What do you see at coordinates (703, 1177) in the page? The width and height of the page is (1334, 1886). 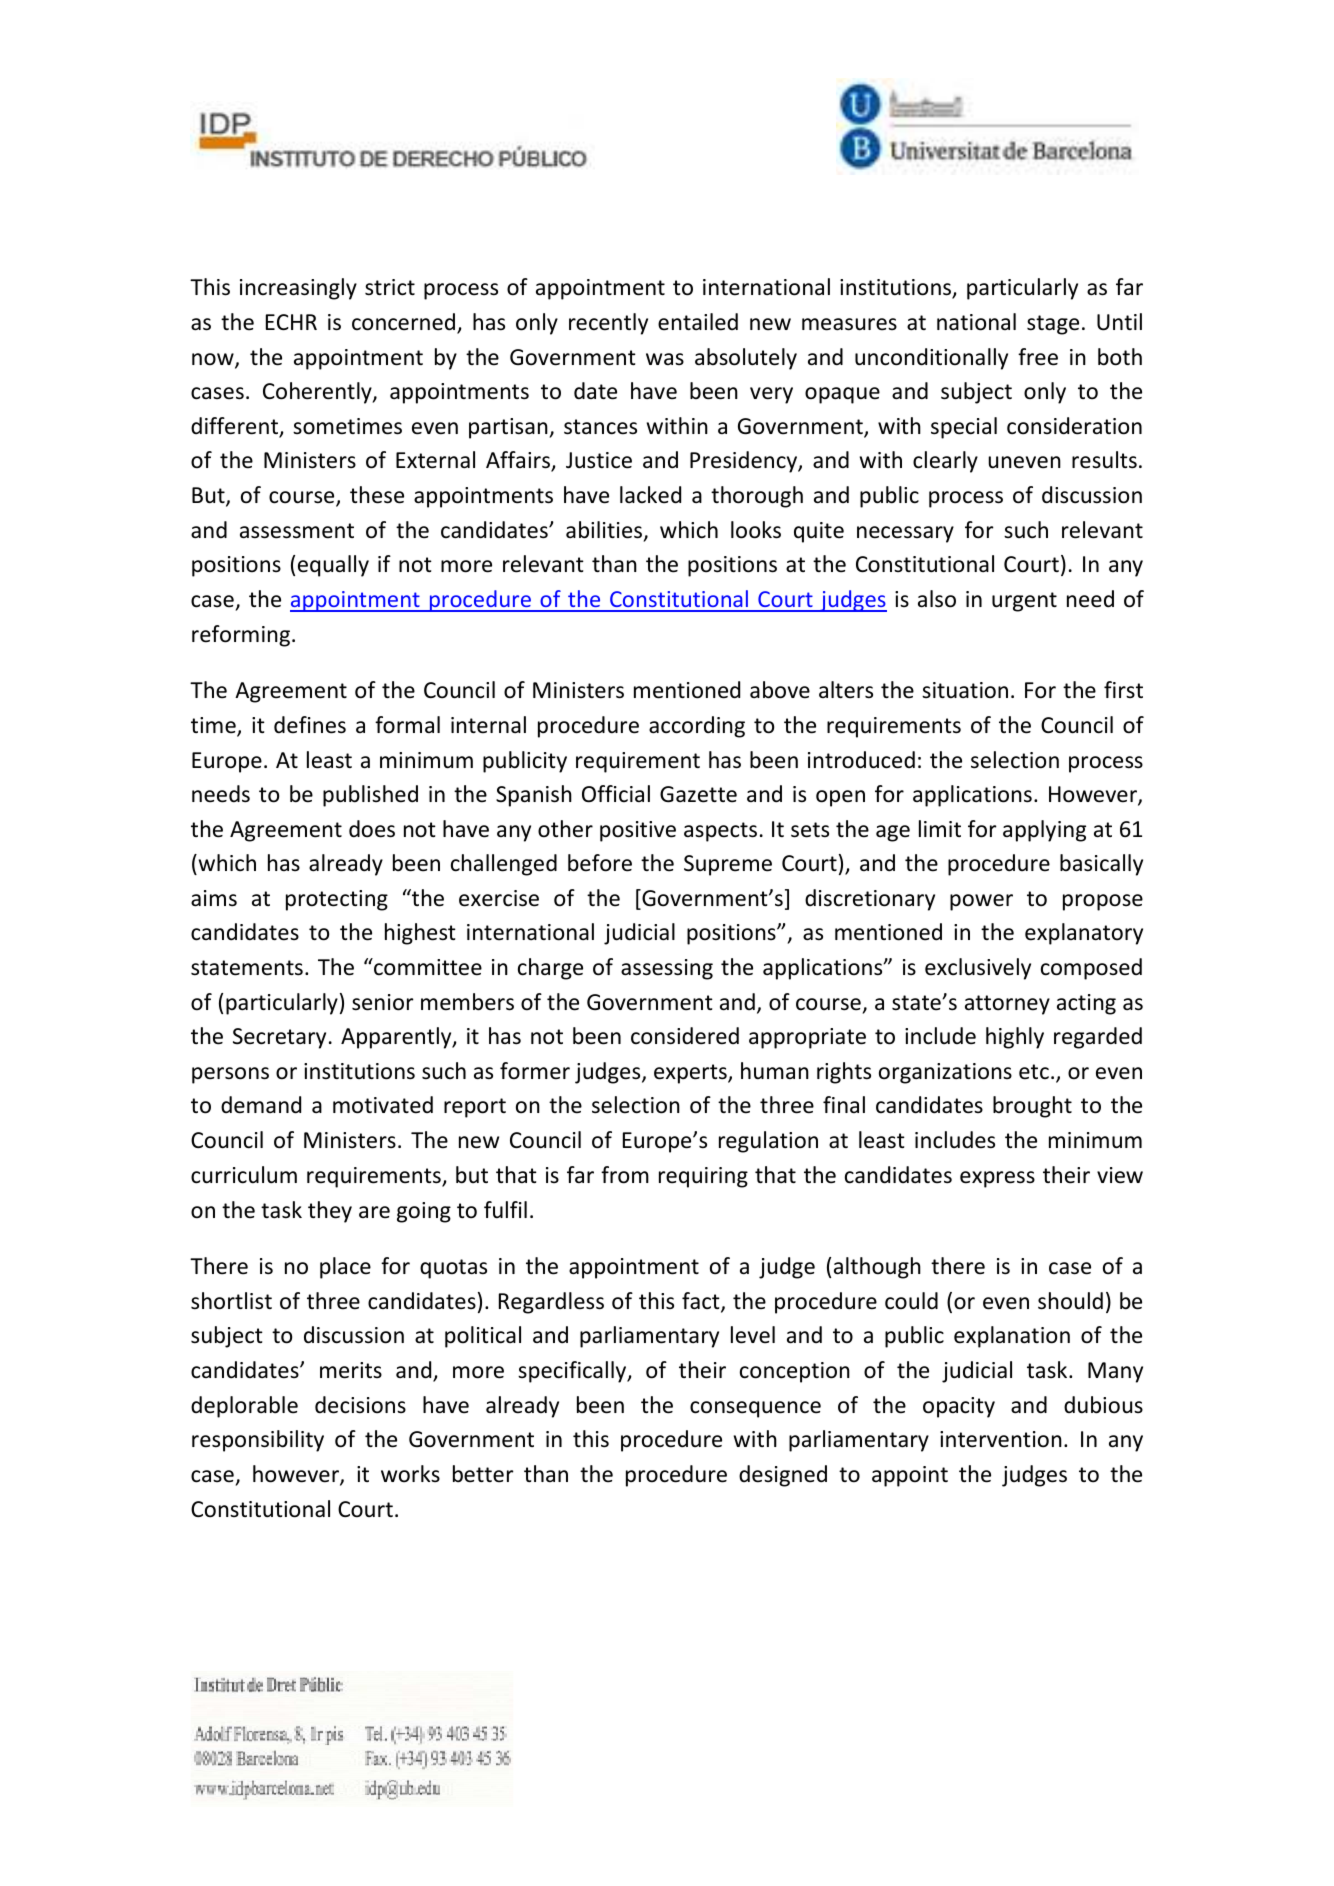 I see `requiring` at bounding box center [703, 1177].
